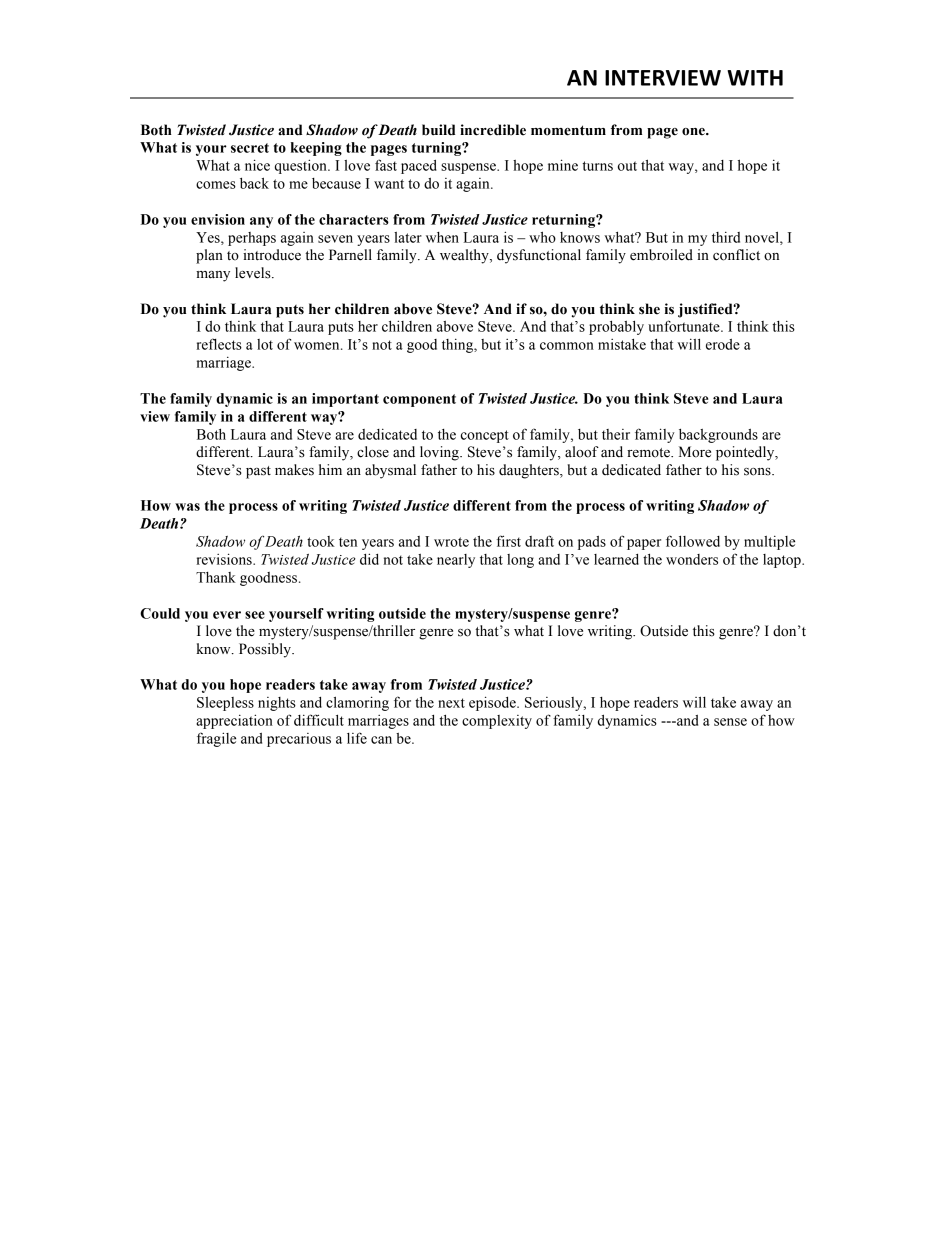 This screenshot has width=952, height=1233. Describe the element at coordinates (730, 722) in the screenshot. I see `sense` at that location.
